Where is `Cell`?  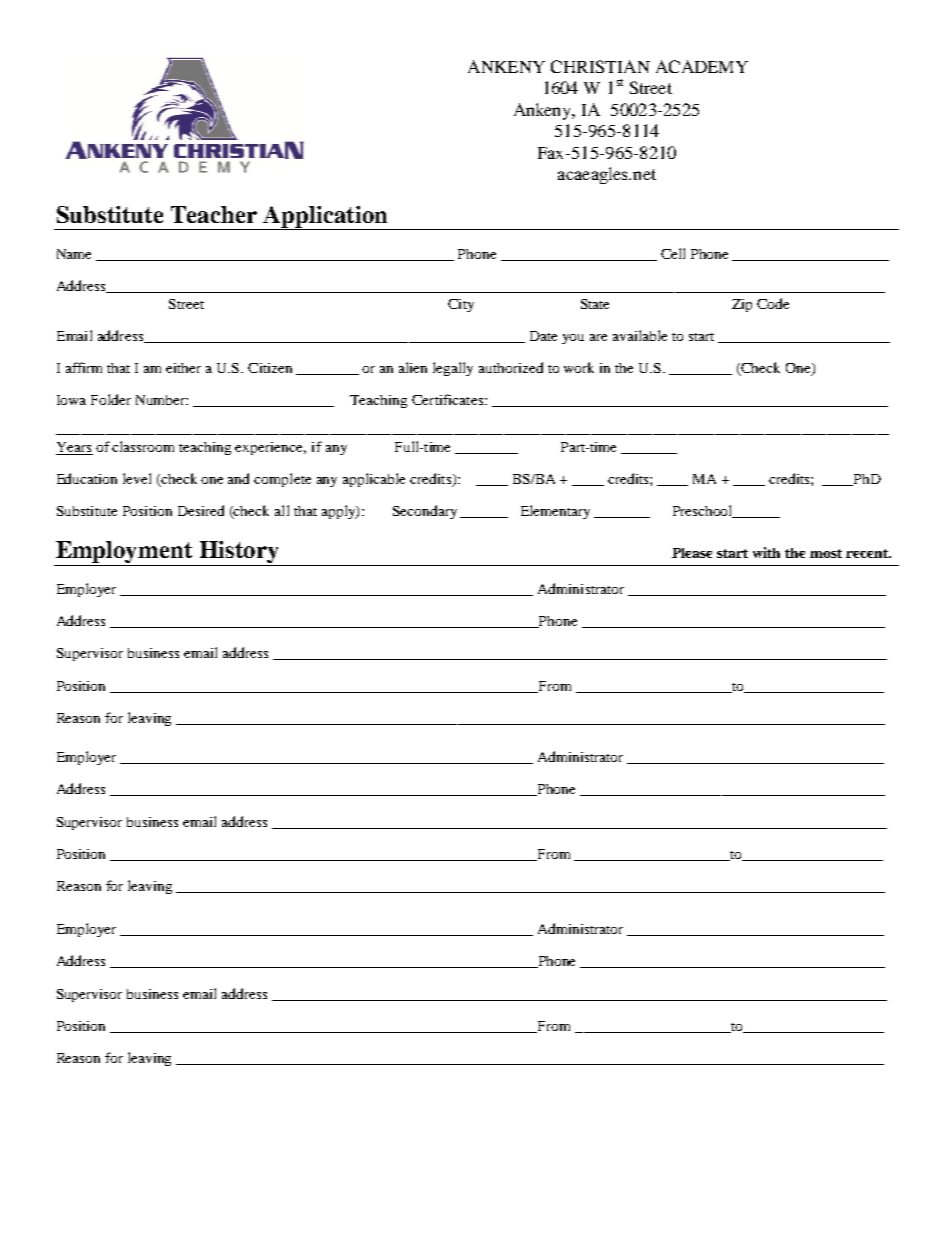
Cell is located at coordinates (673, 253).
